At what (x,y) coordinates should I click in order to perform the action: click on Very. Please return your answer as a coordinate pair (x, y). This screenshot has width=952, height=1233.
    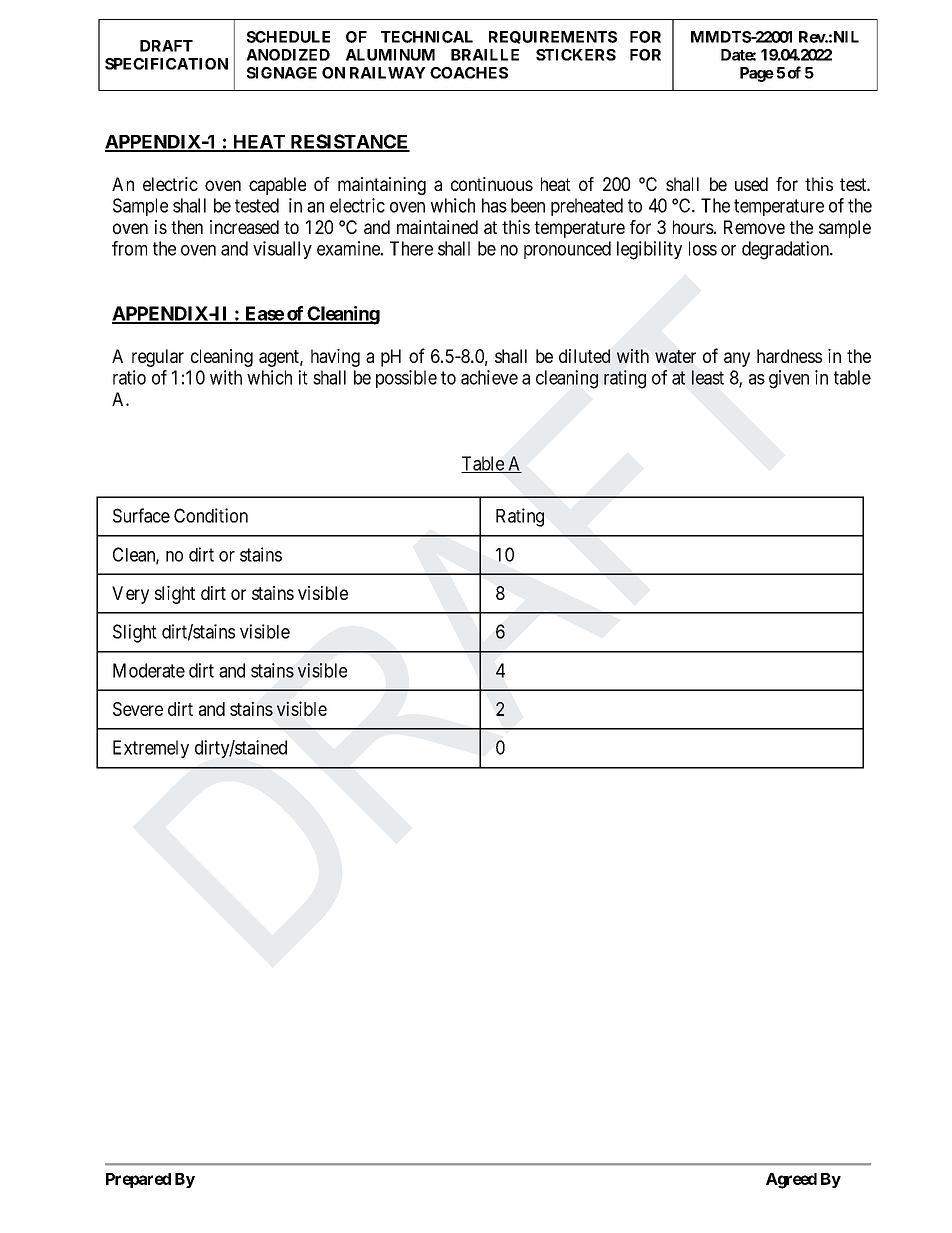
    Looking at the image, I should click on (130, 595).
